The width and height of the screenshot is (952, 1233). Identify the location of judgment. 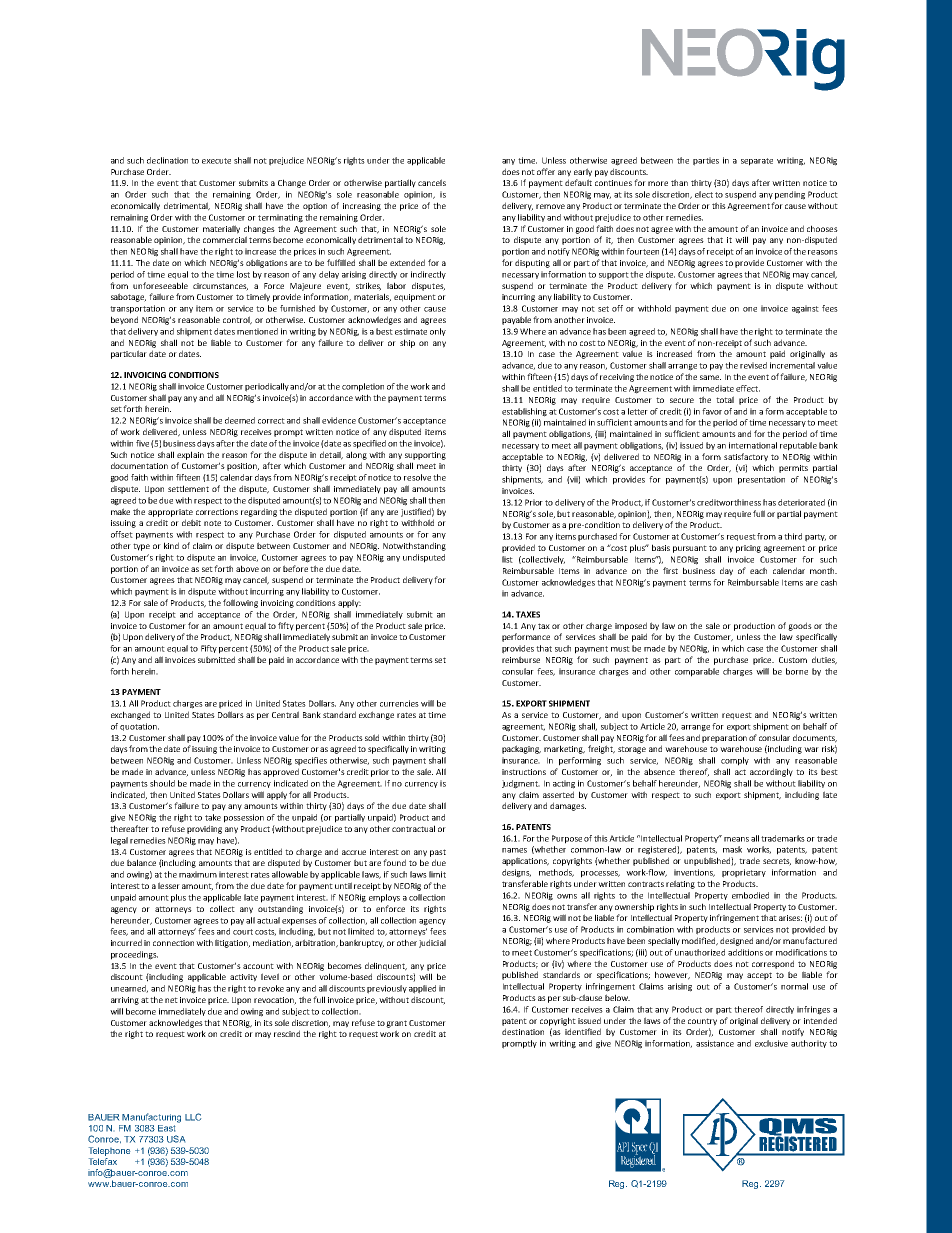
(521, 784).
